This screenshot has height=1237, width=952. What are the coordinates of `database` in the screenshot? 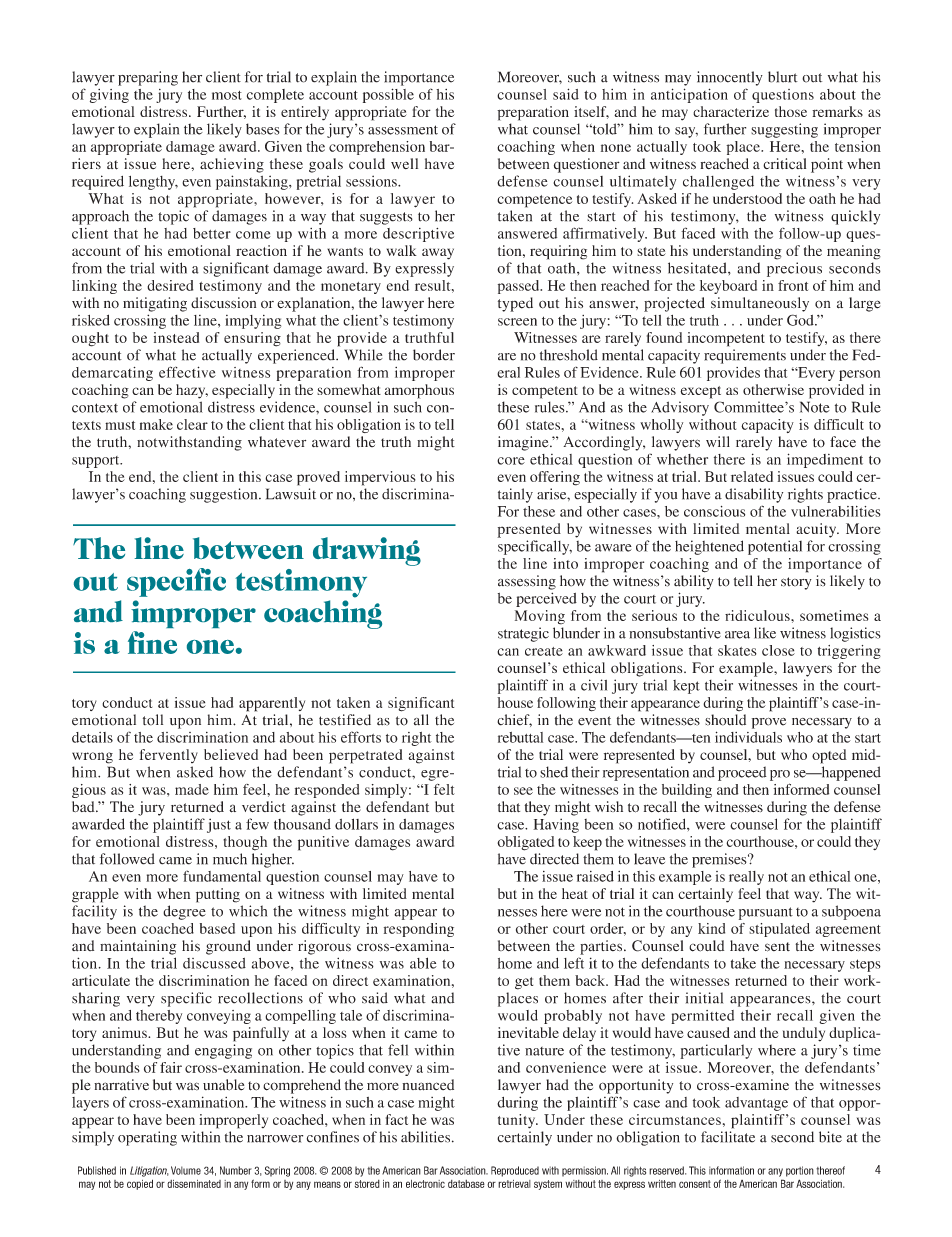 It's located at (466, 1184).
